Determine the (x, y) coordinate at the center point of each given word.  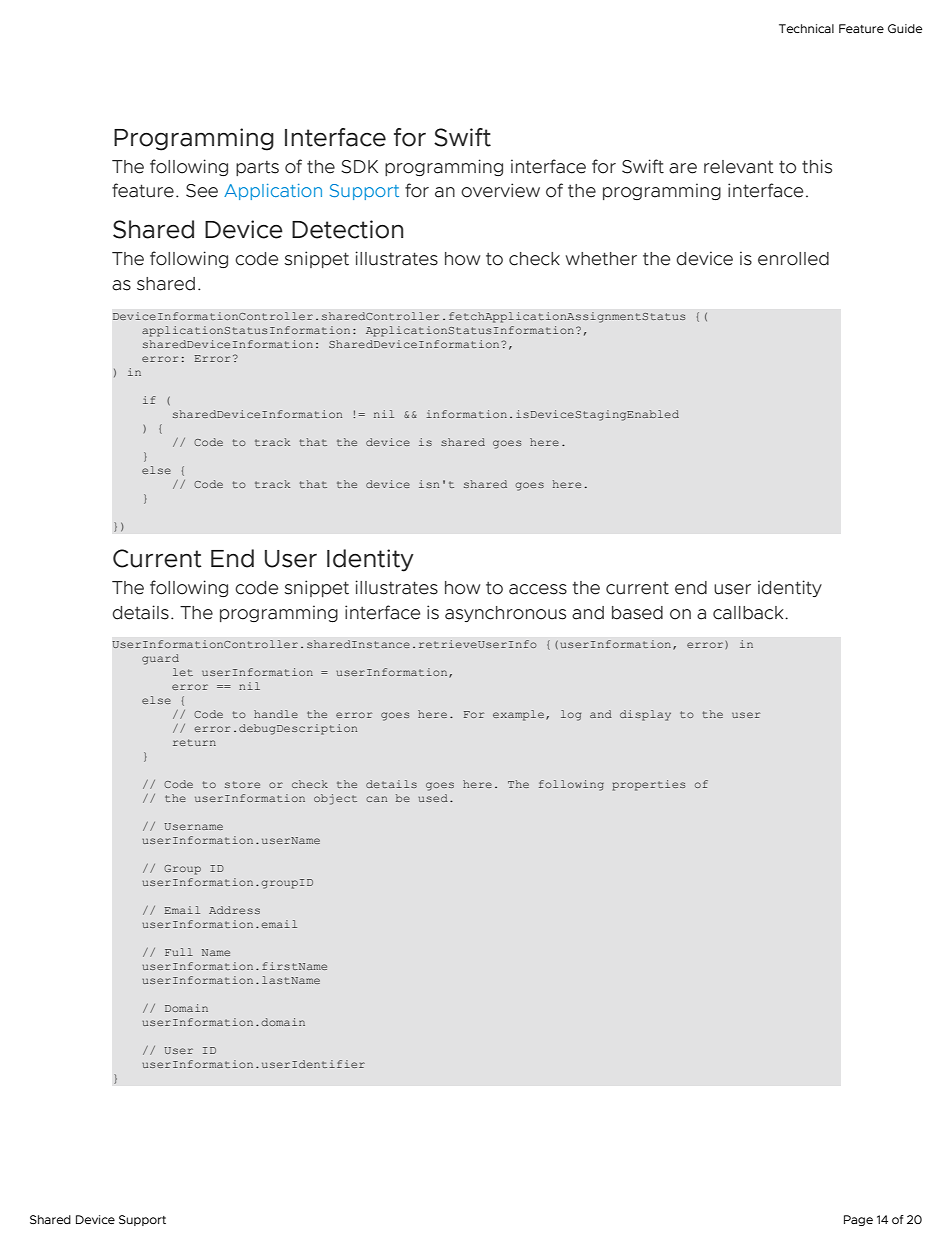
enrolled (793, 259)
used (433, 798)
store (242, 784)
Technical (806, 28)
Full (179, 952)
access (538, 589)
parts (257, 168)
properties (649, 785)
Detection (347, 229)
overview (500, 190)
